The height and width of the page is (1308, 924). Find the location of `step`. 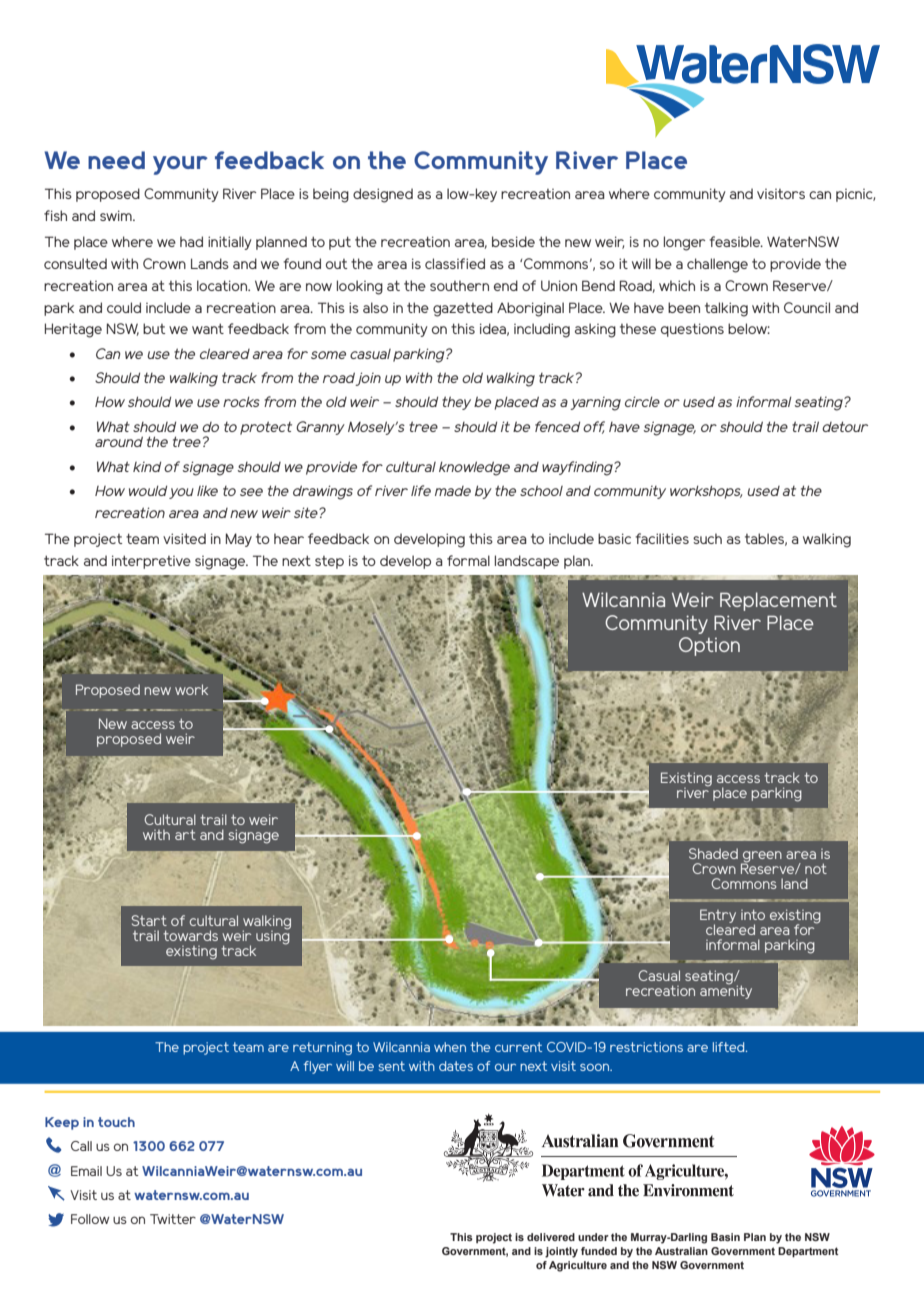

step is located at coordinates (329, 562).
